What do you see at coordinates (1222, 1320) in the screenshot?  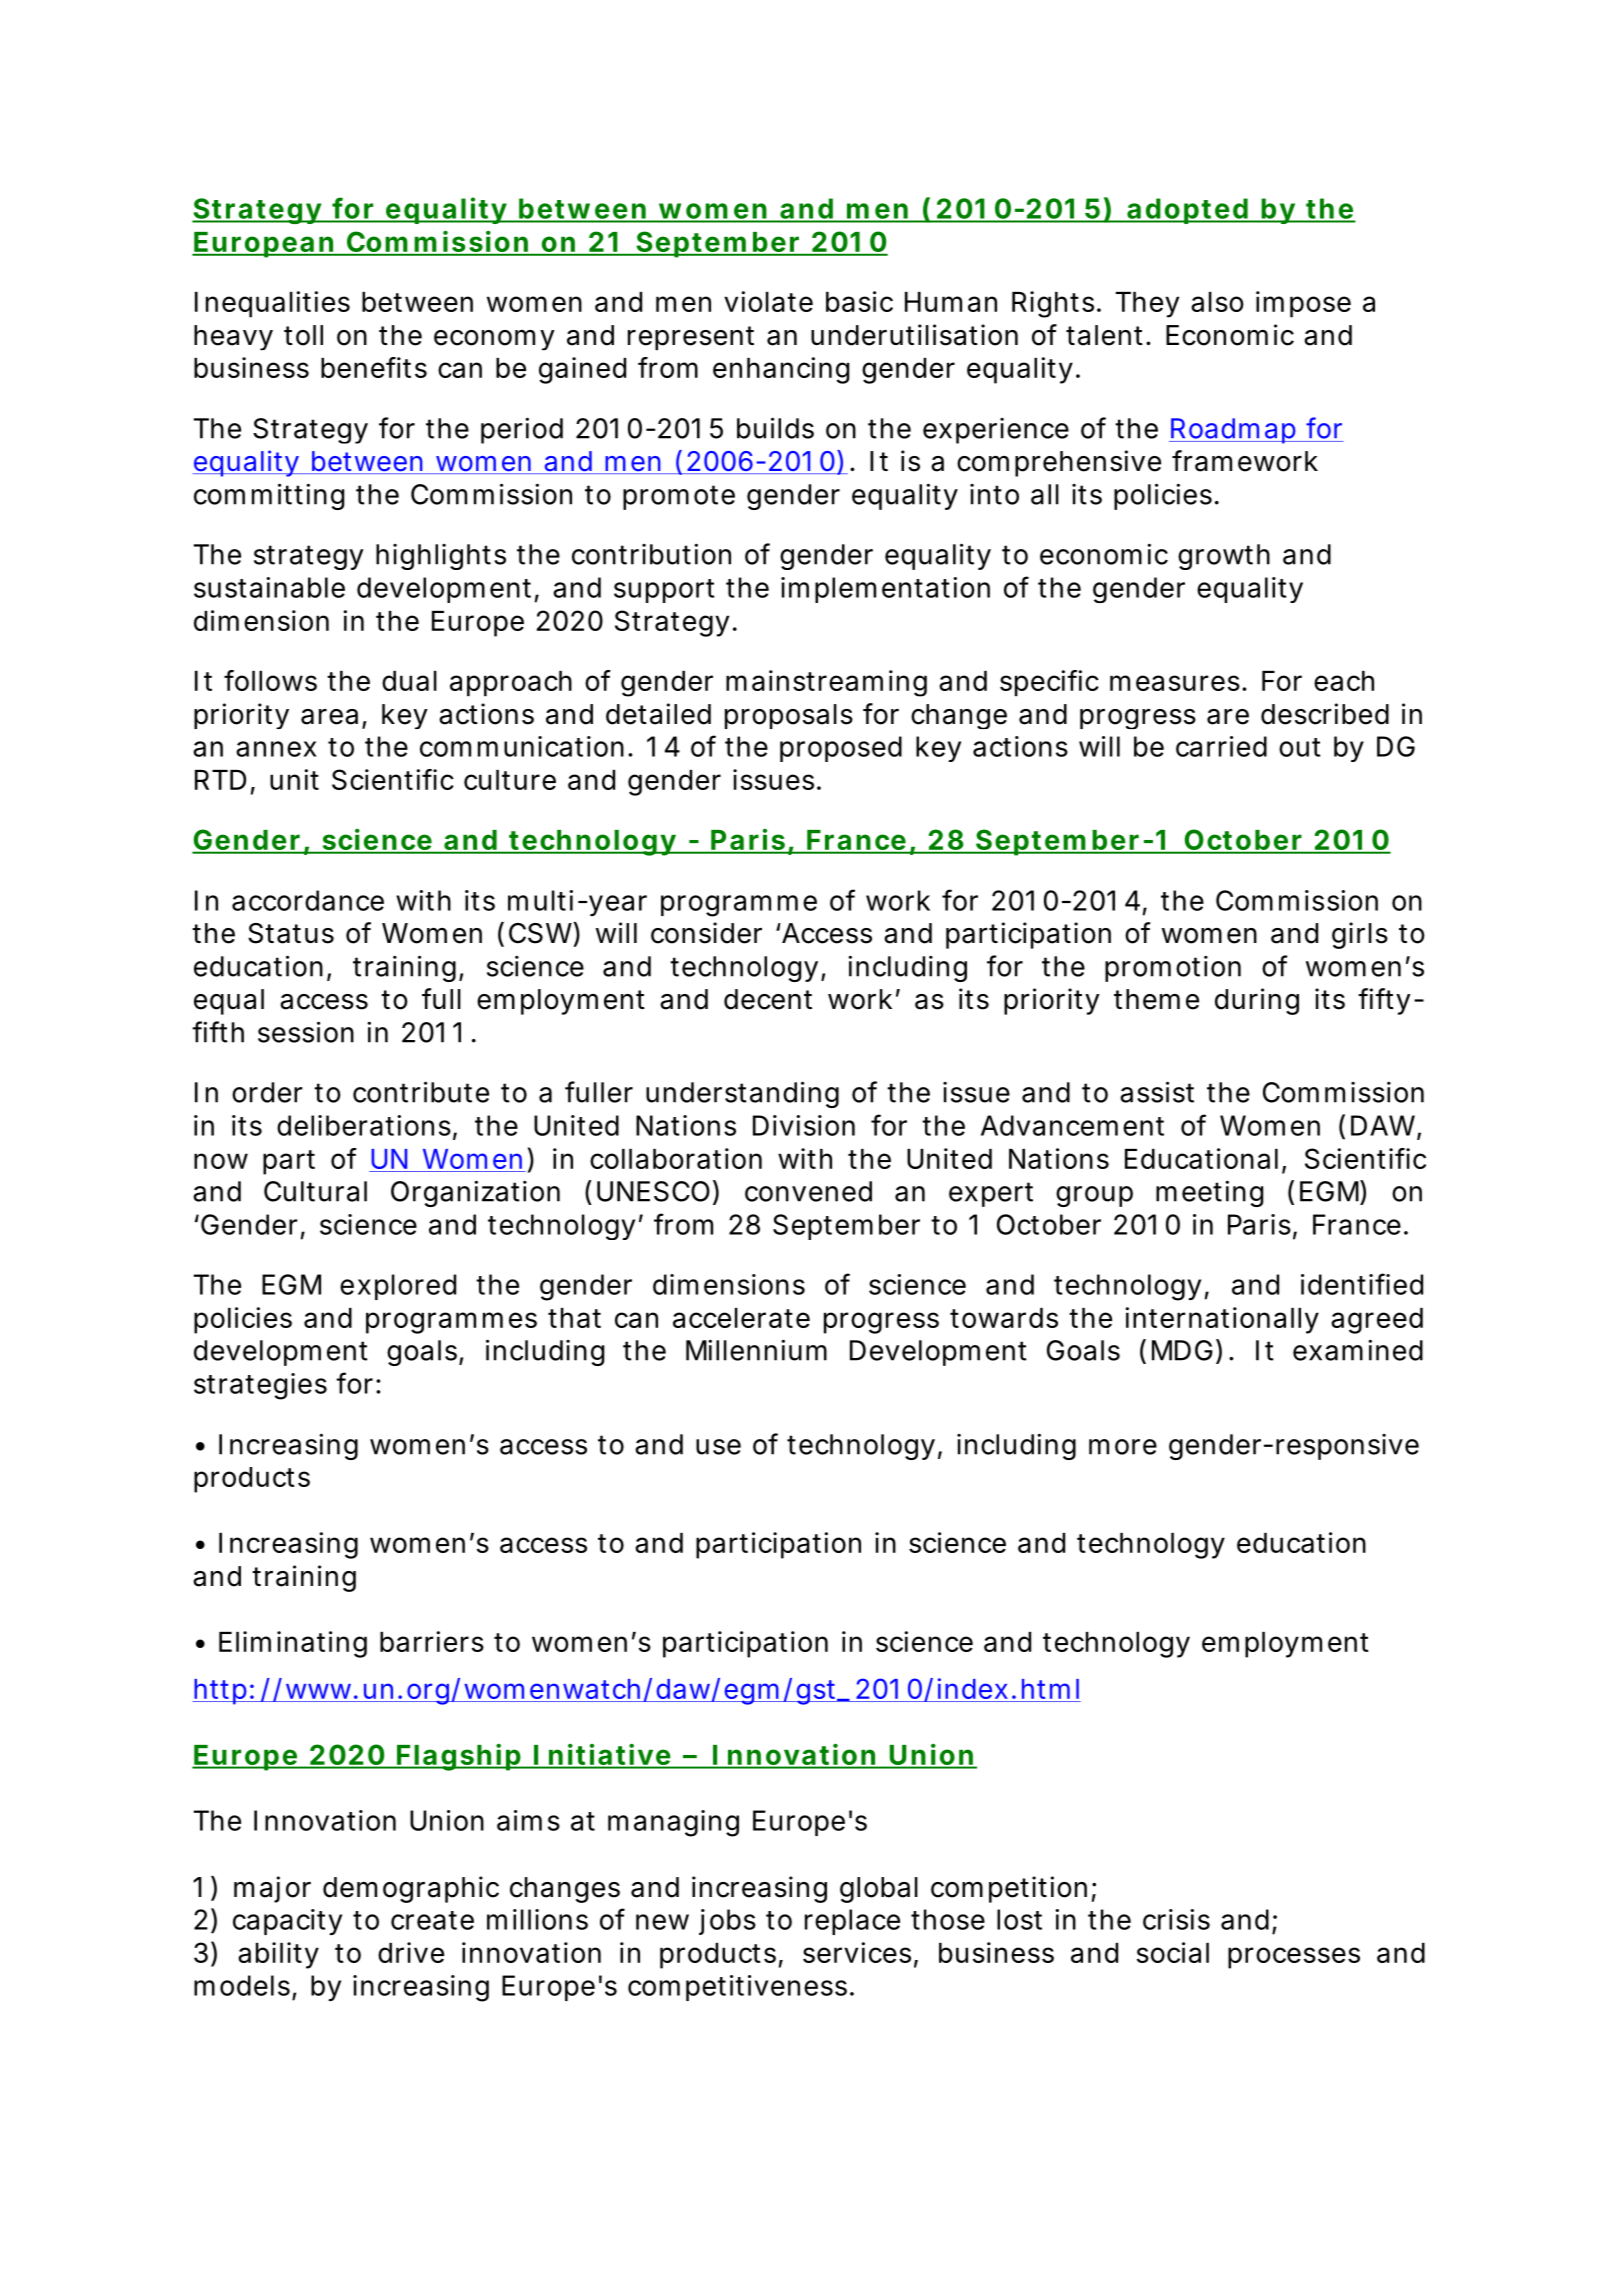 I see `internationally` at bounding box center [1222, 1320].
